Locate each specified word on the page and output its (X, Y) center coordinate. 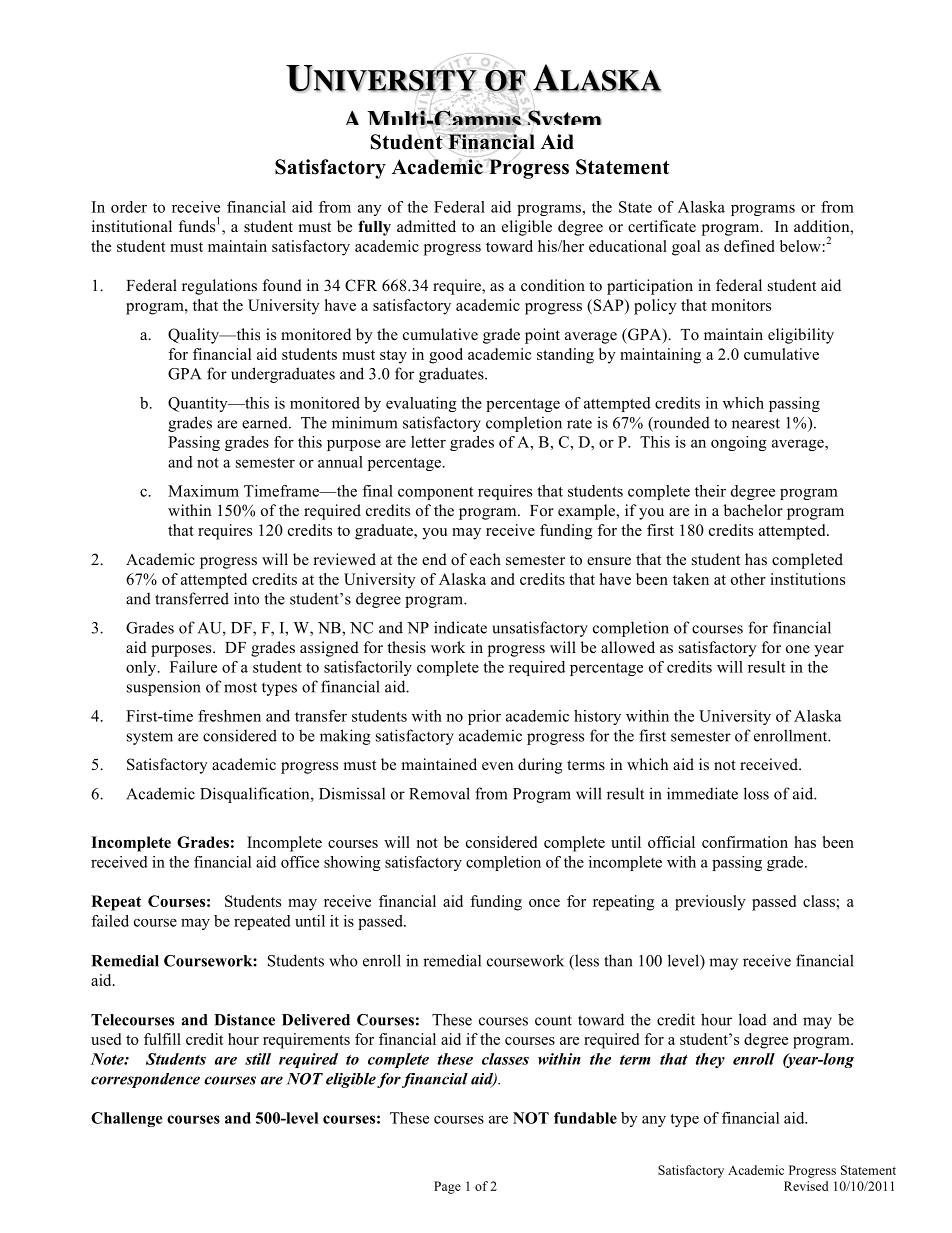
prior (484, 717)
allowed (628, 647)
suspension (164, 688)
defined (749, 246)
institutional (132, 226)
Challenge (126, 1119)
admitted (426, 226)
